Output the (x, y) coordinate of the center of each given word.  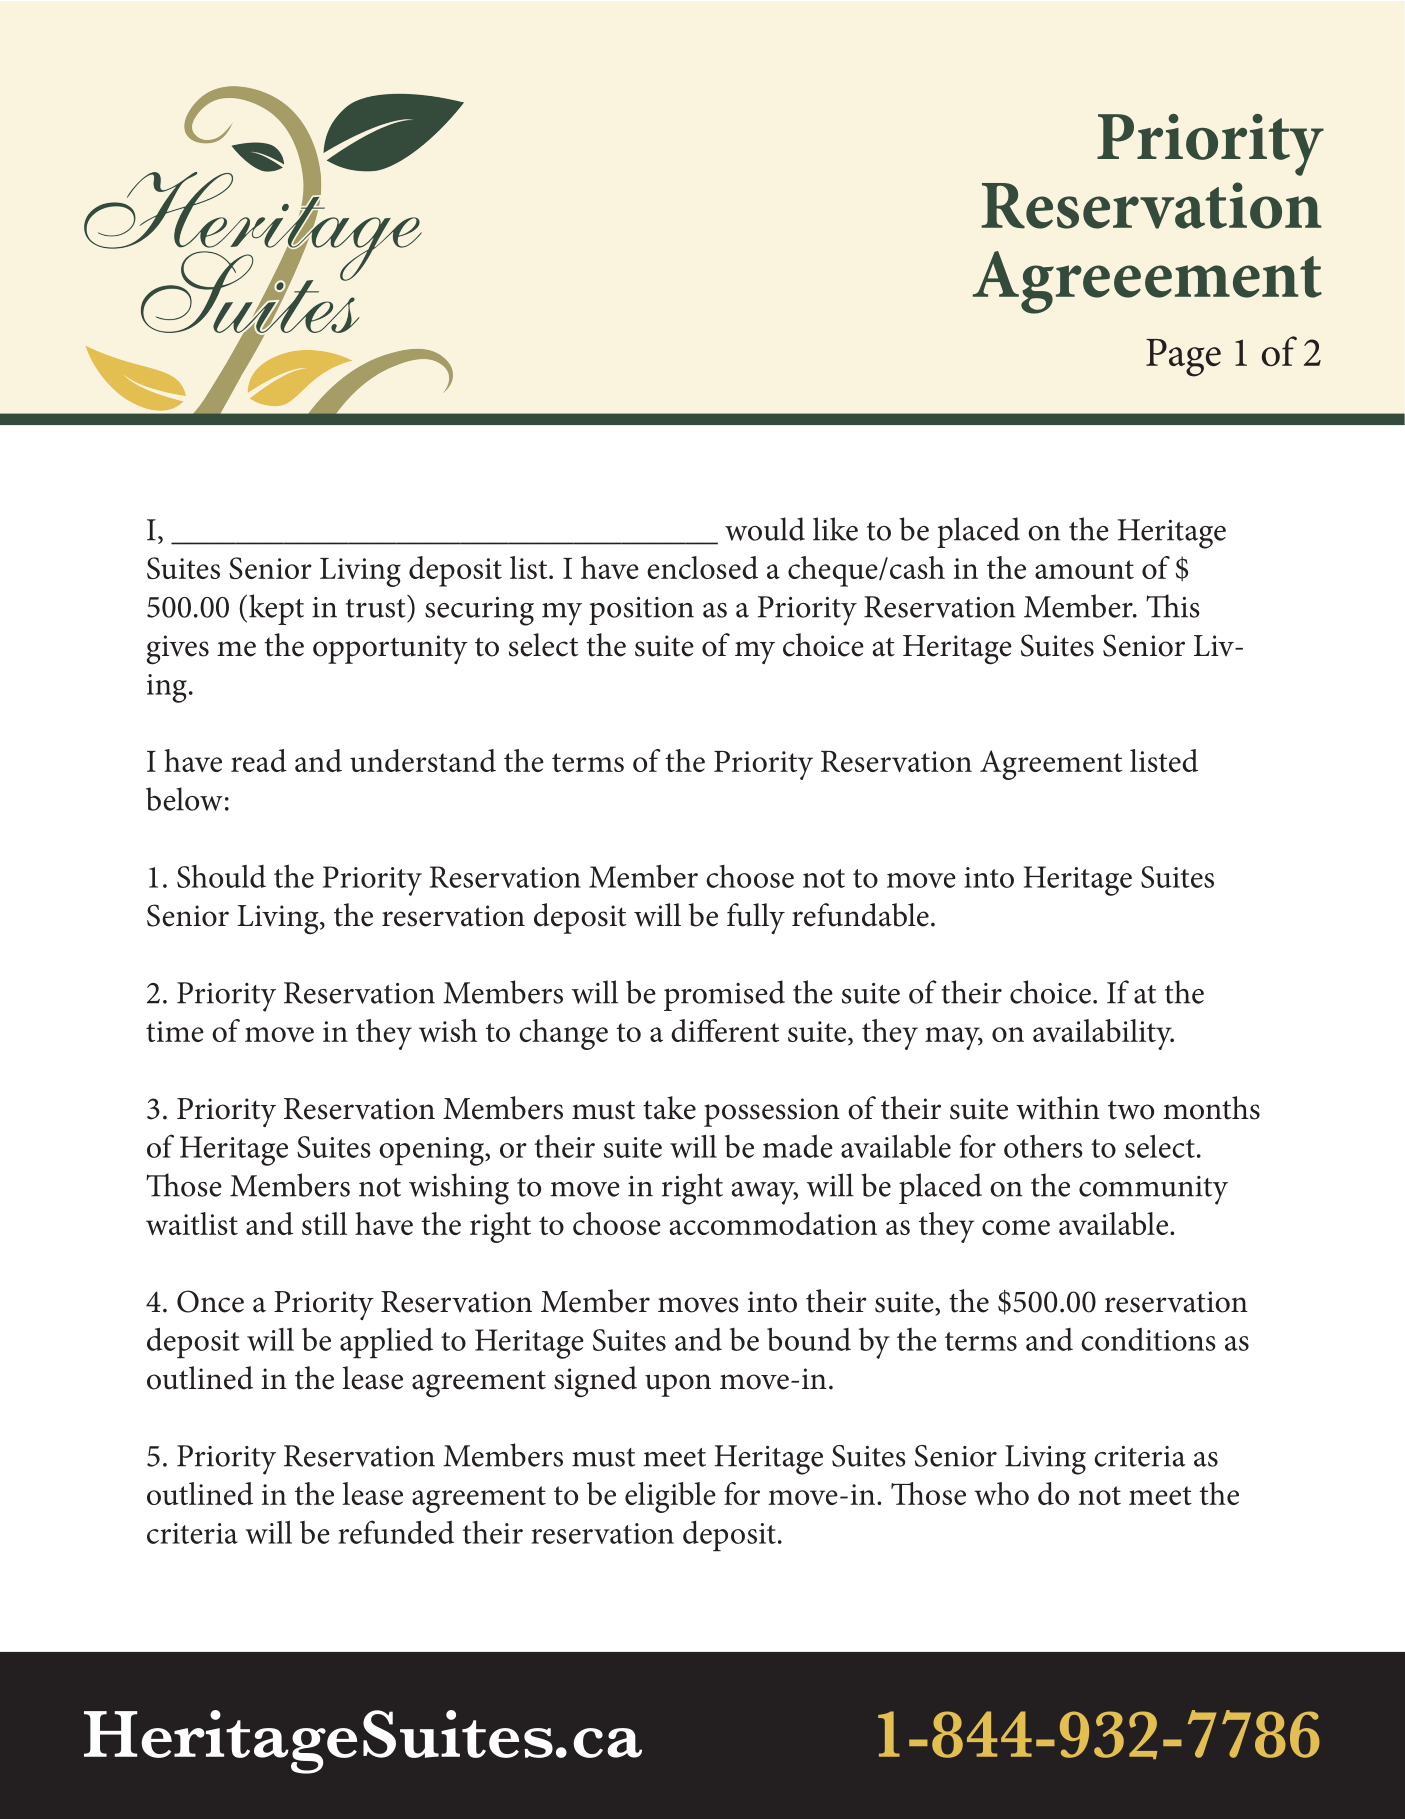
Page (1183, 358)
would (765, 529)
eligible (670, 1497)
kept (276, 609)
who (1001, 1493)
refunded (396, 1532)
